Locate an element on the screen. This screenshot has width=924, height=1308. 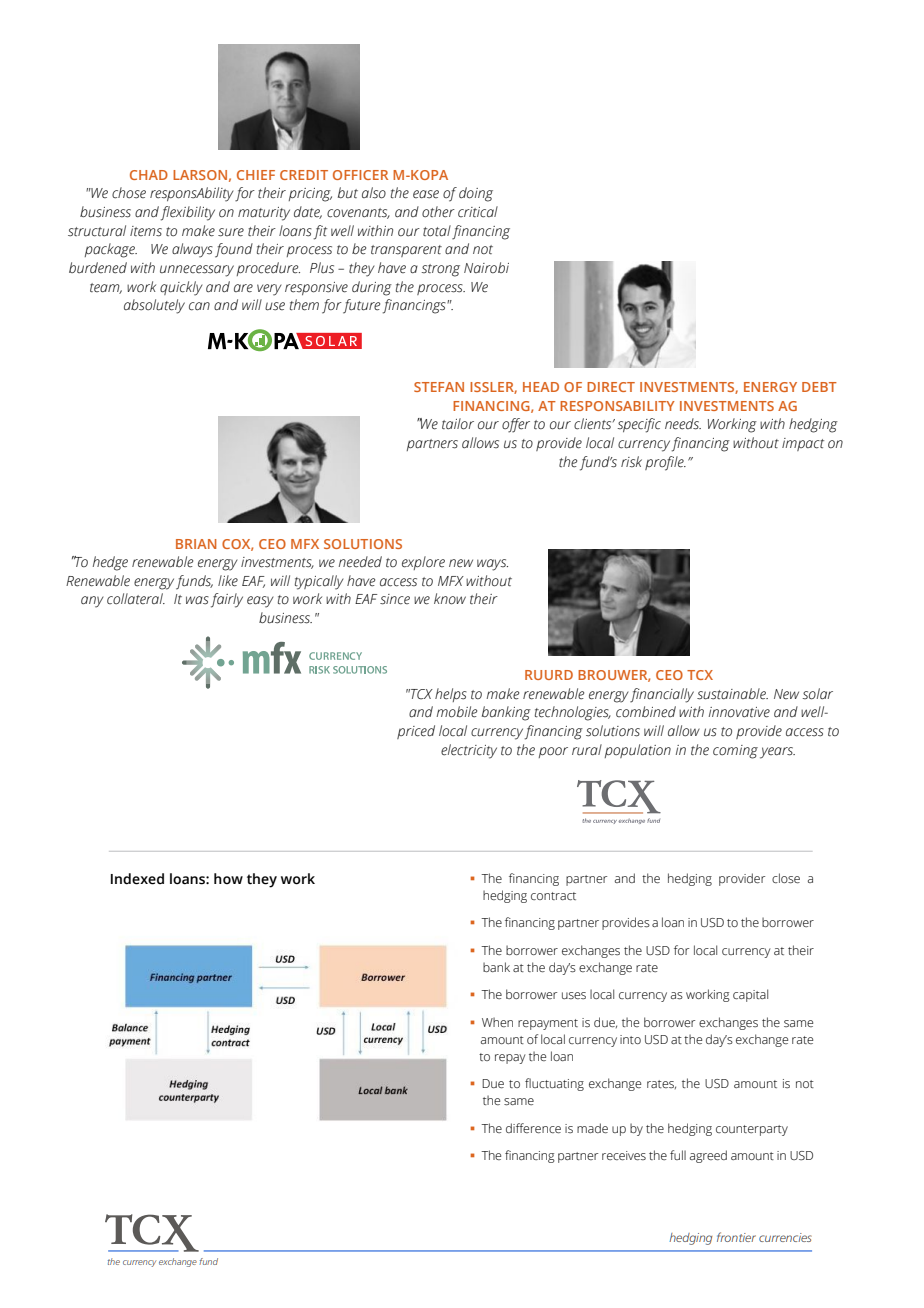
critical is located at coordinates (478, 212).
